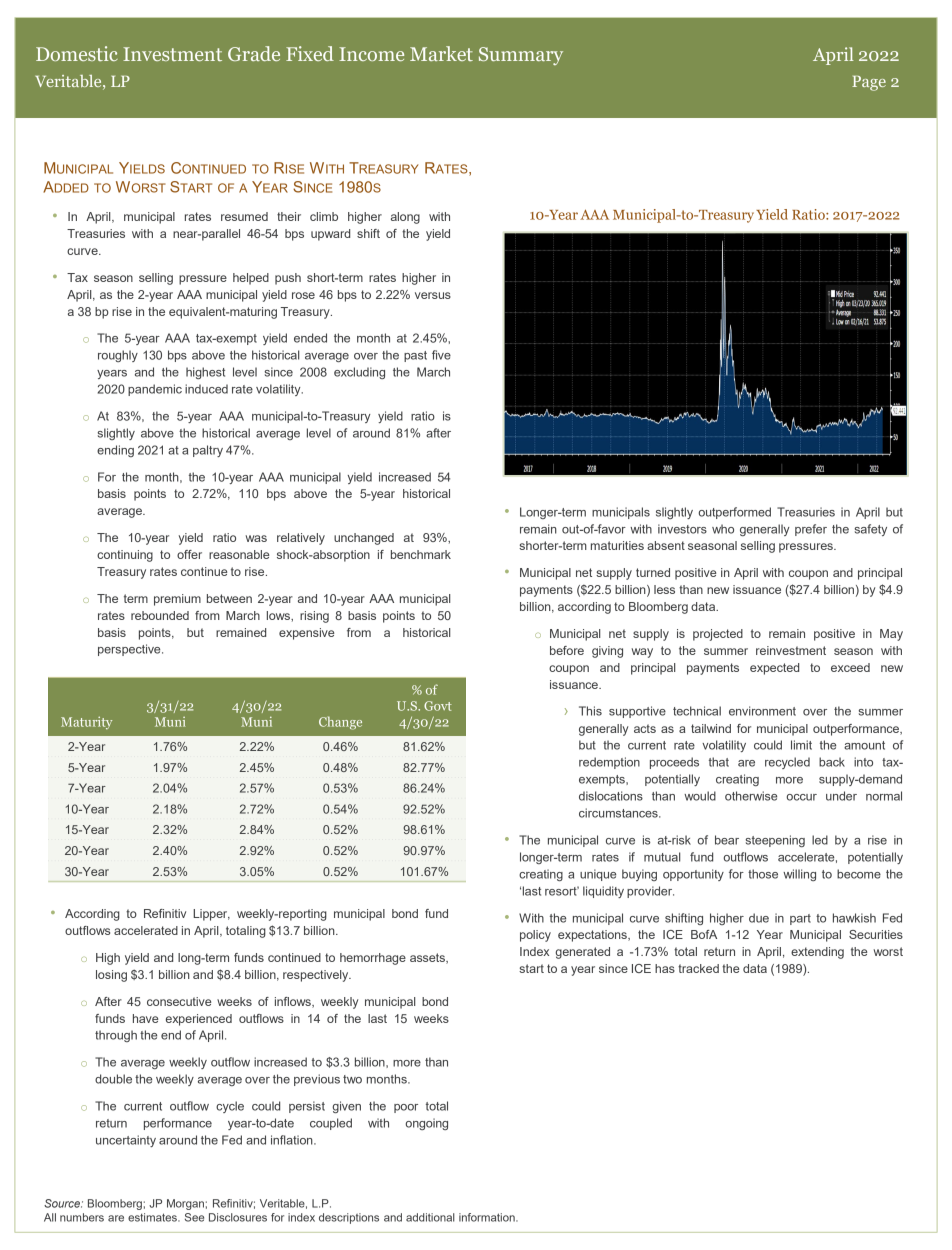 This page has width=952, height=1250. I want to click on Page, so click(869, 83).
